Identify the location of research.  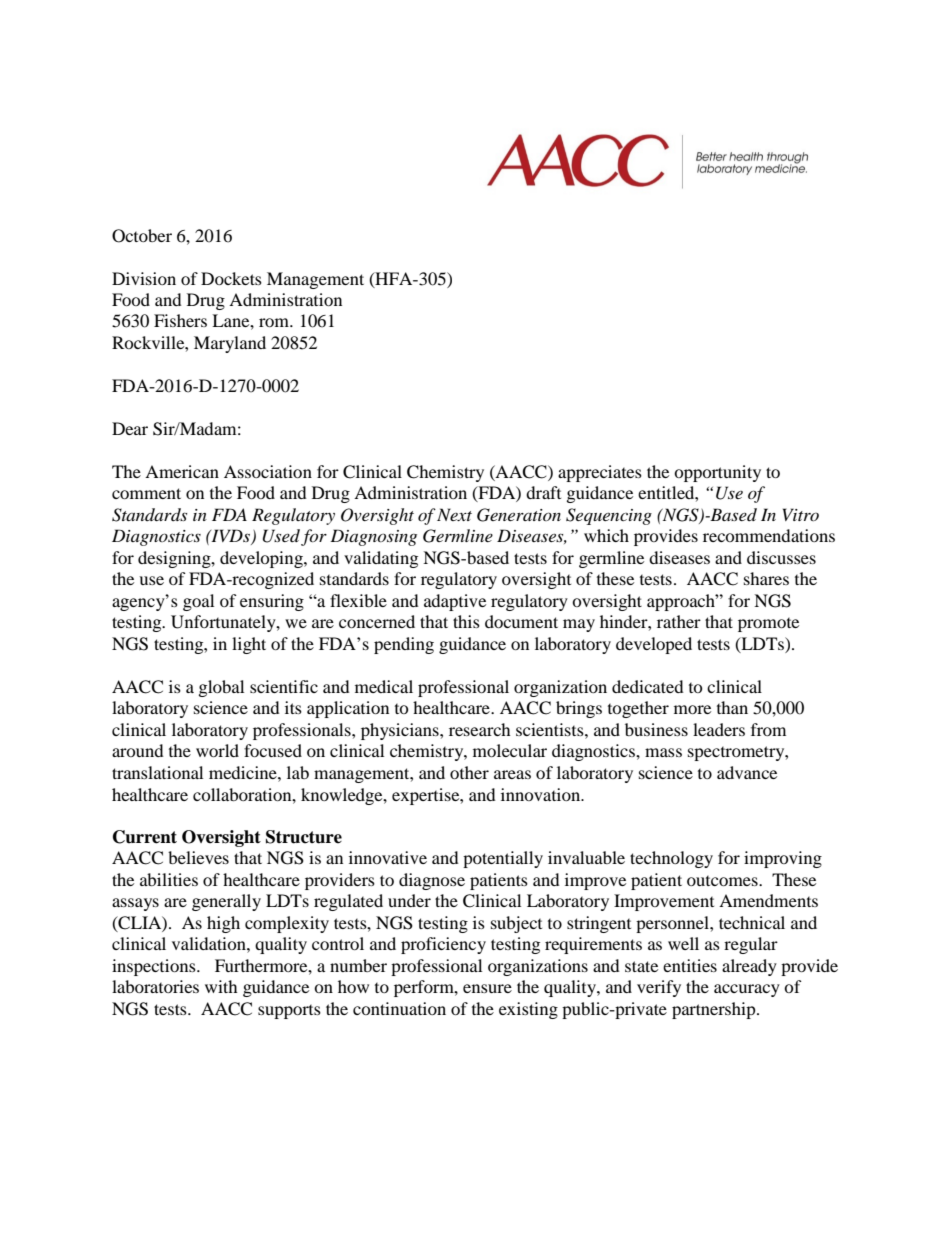
(480, 729).
